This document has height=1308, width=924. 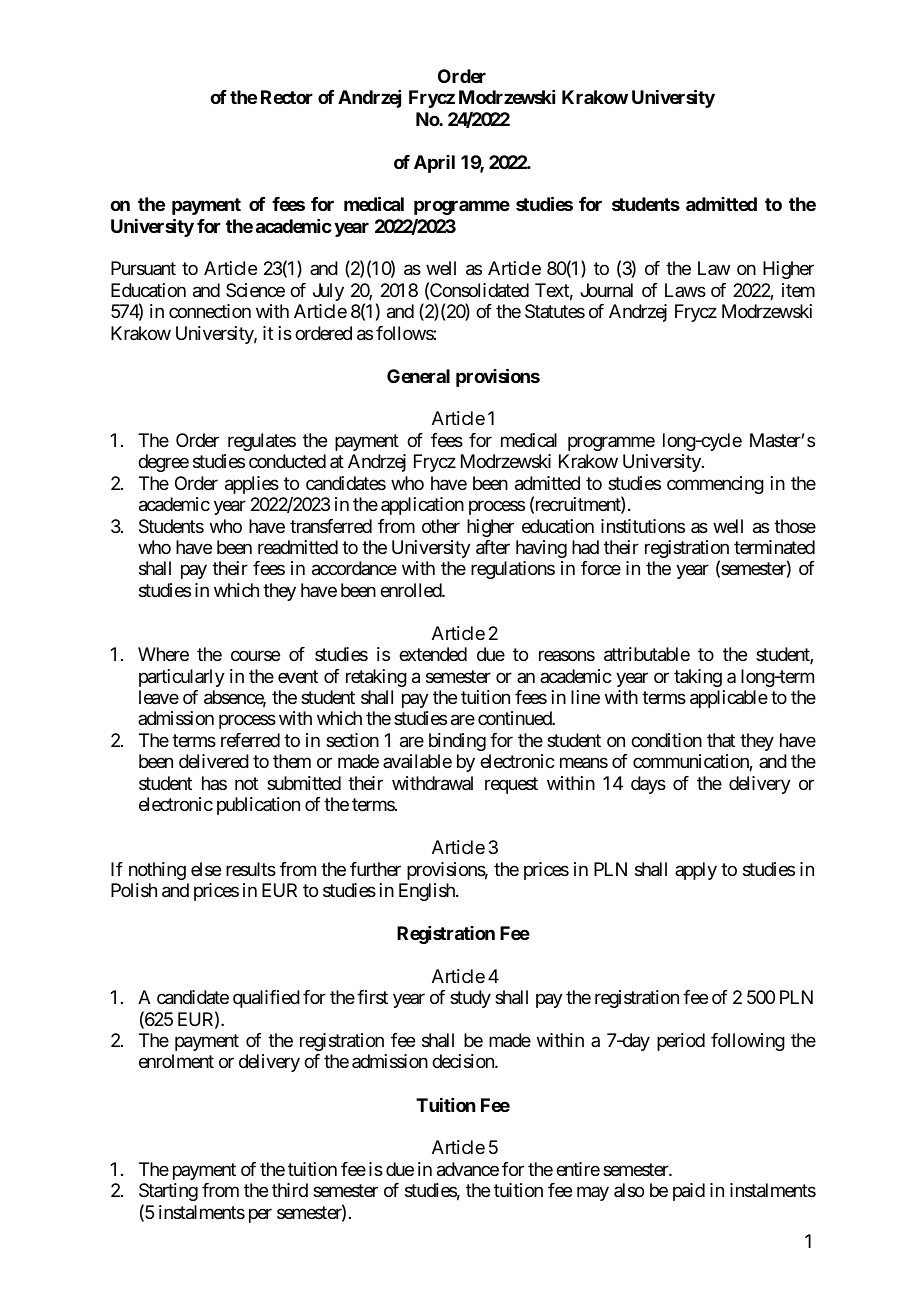 I want to click on applicable, so click(x=729, y=699).
